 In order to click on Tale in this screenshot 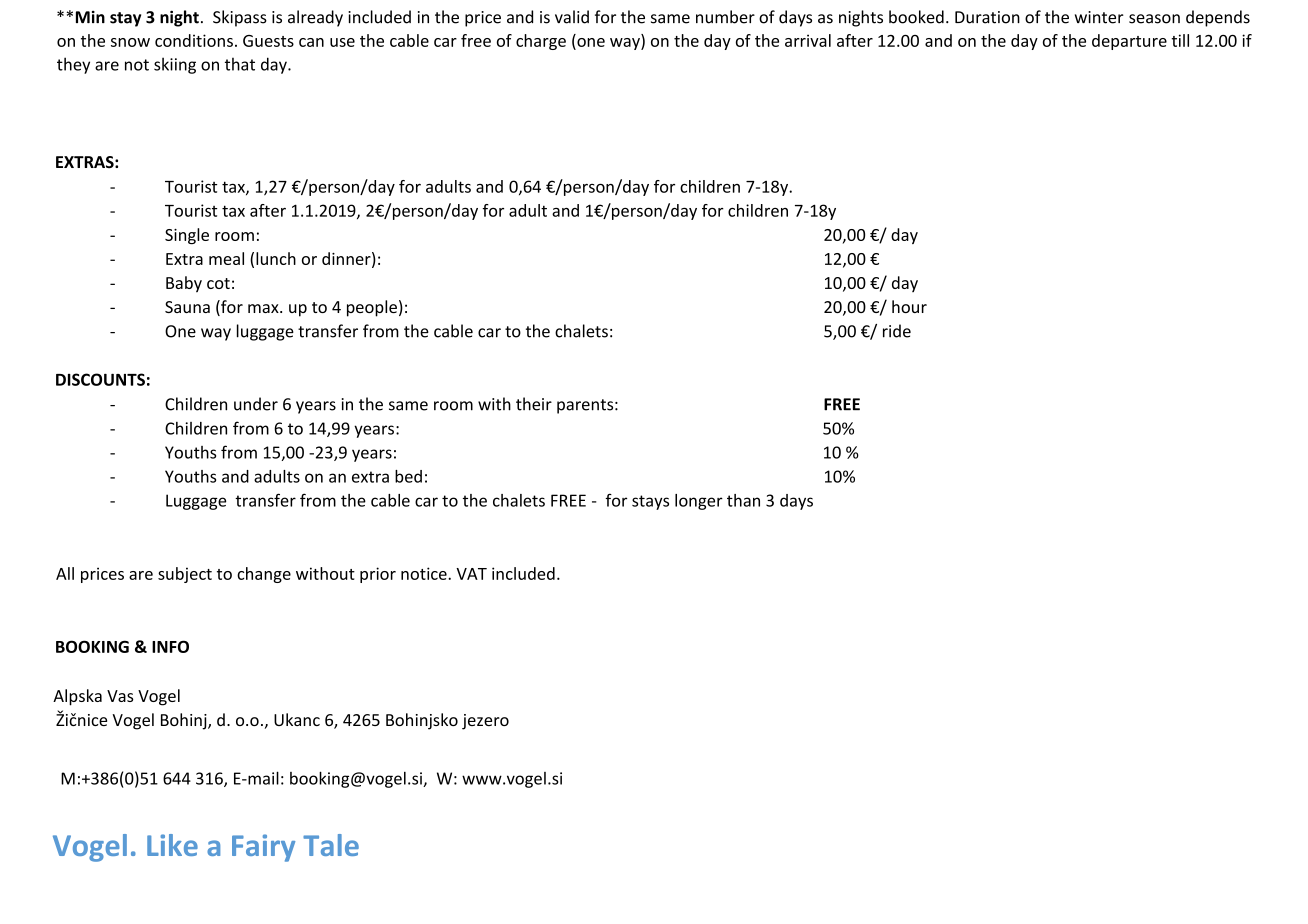, I will do `click(331, 845)`.
